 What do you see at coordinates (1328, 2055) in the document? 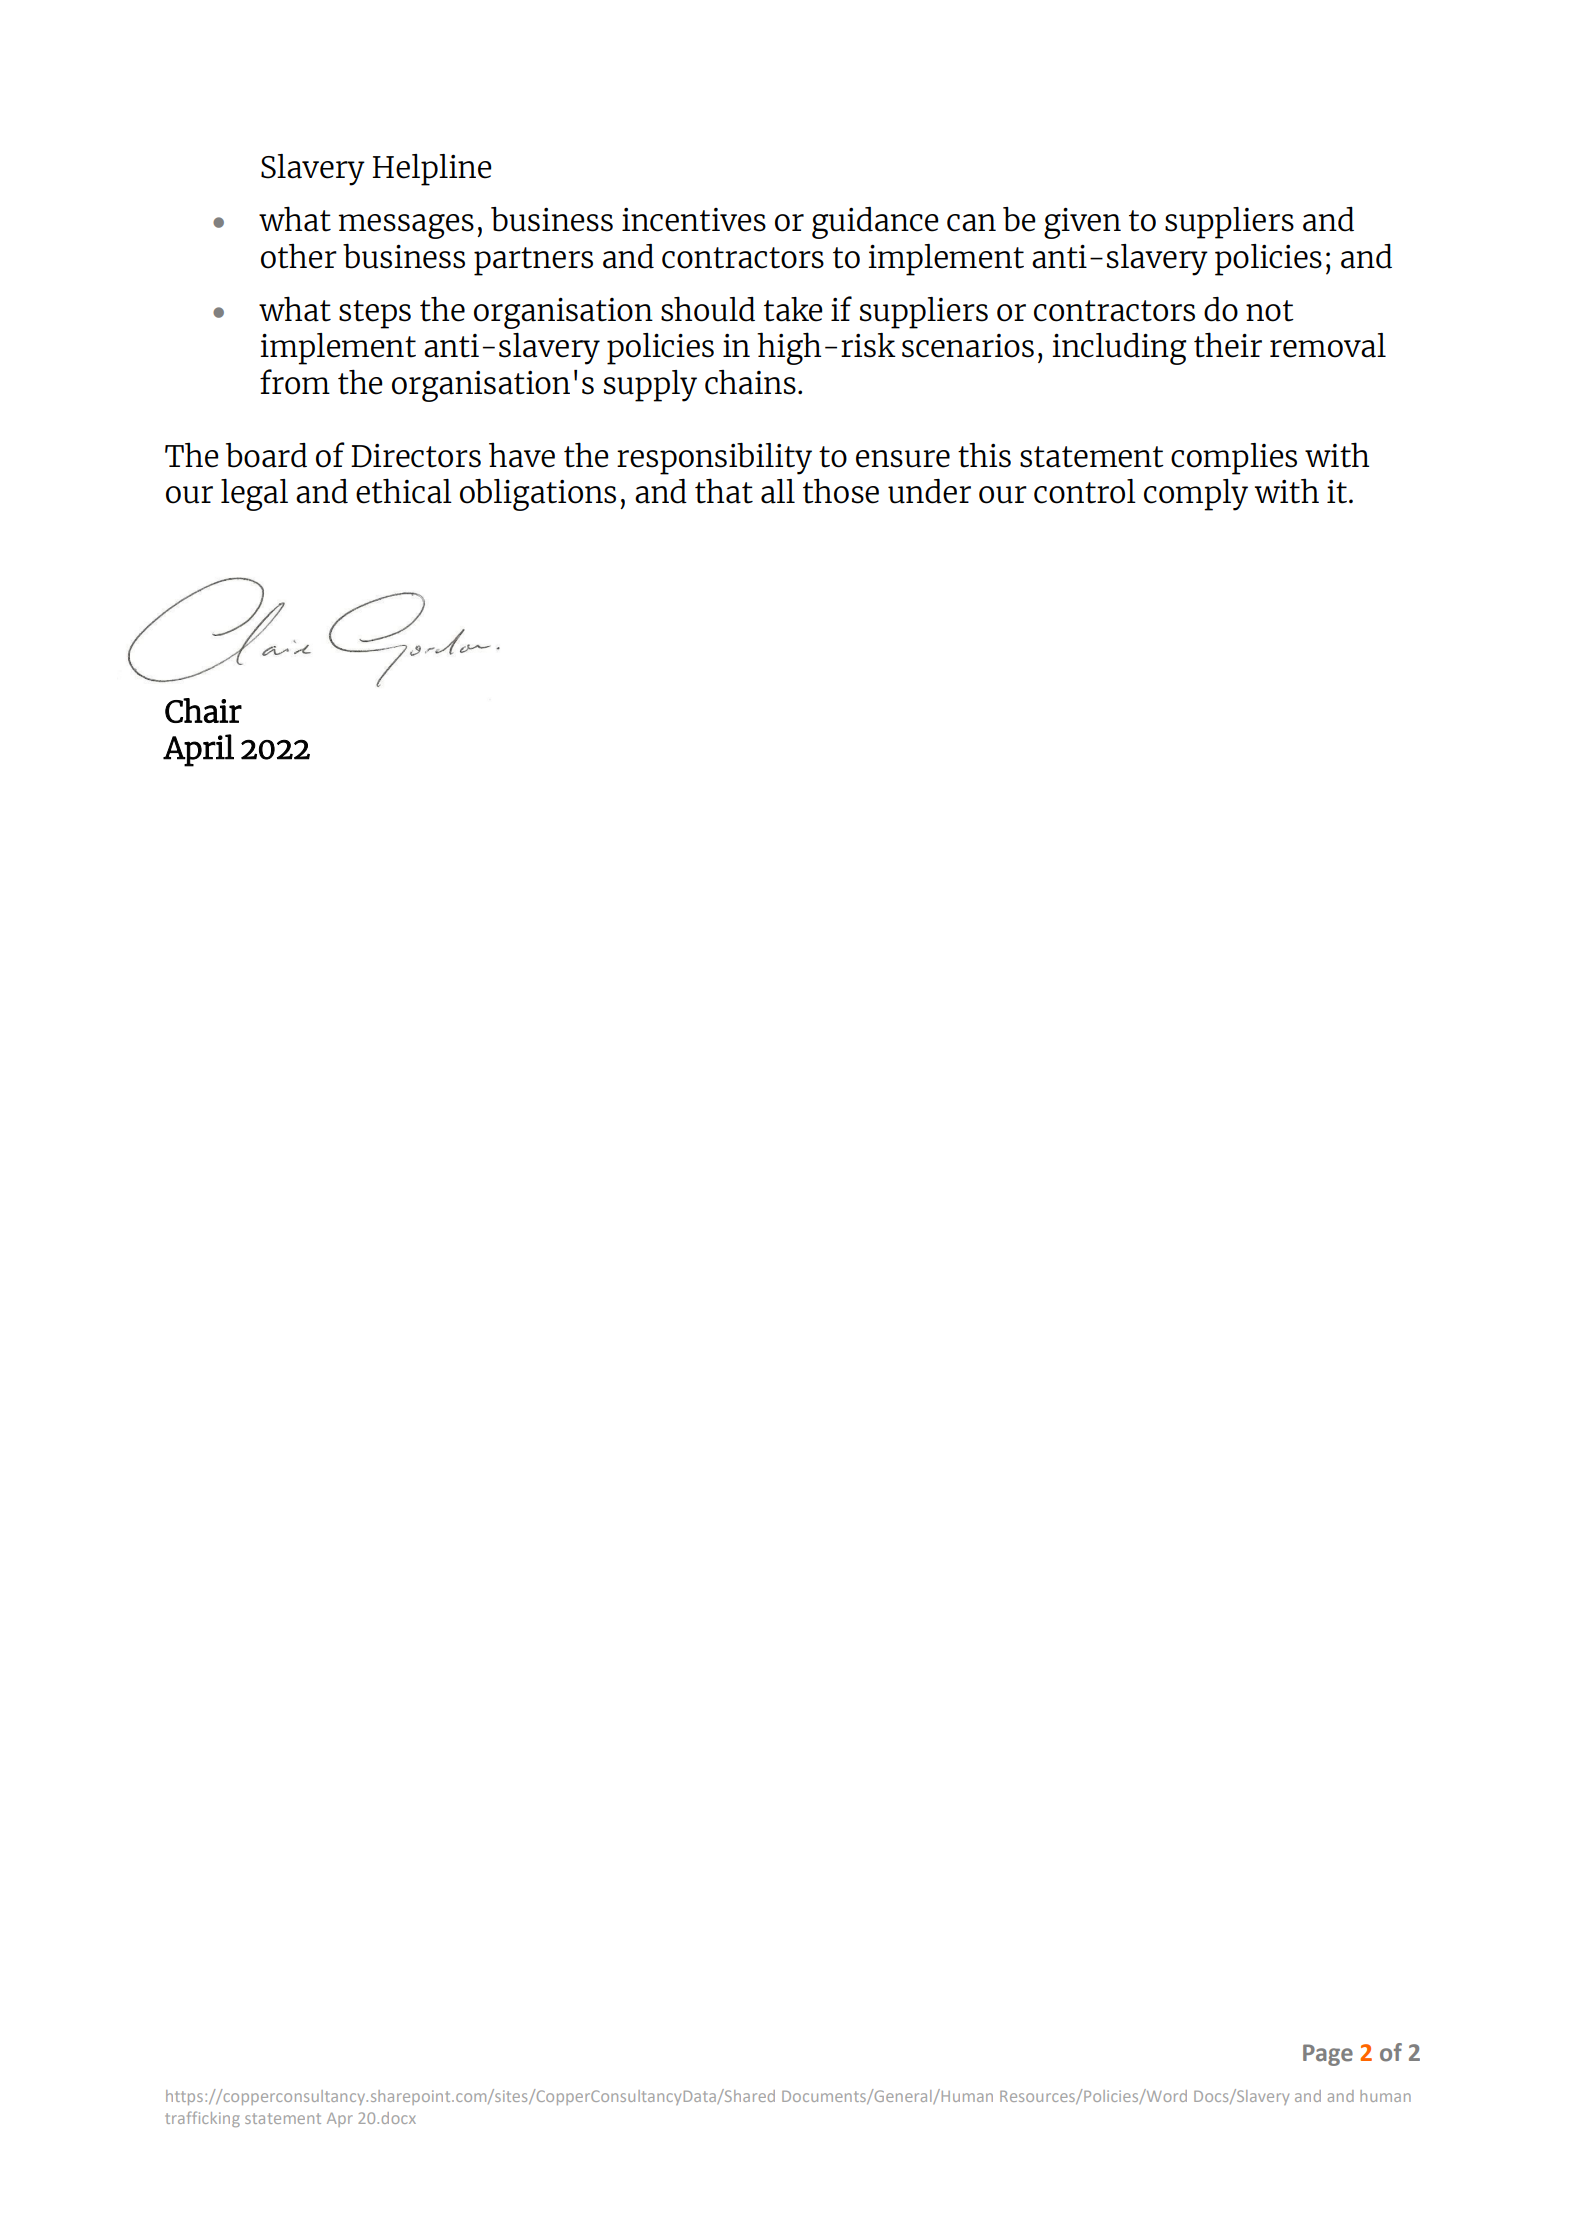
I see `Page` at bounding box center [1328, 2055].
